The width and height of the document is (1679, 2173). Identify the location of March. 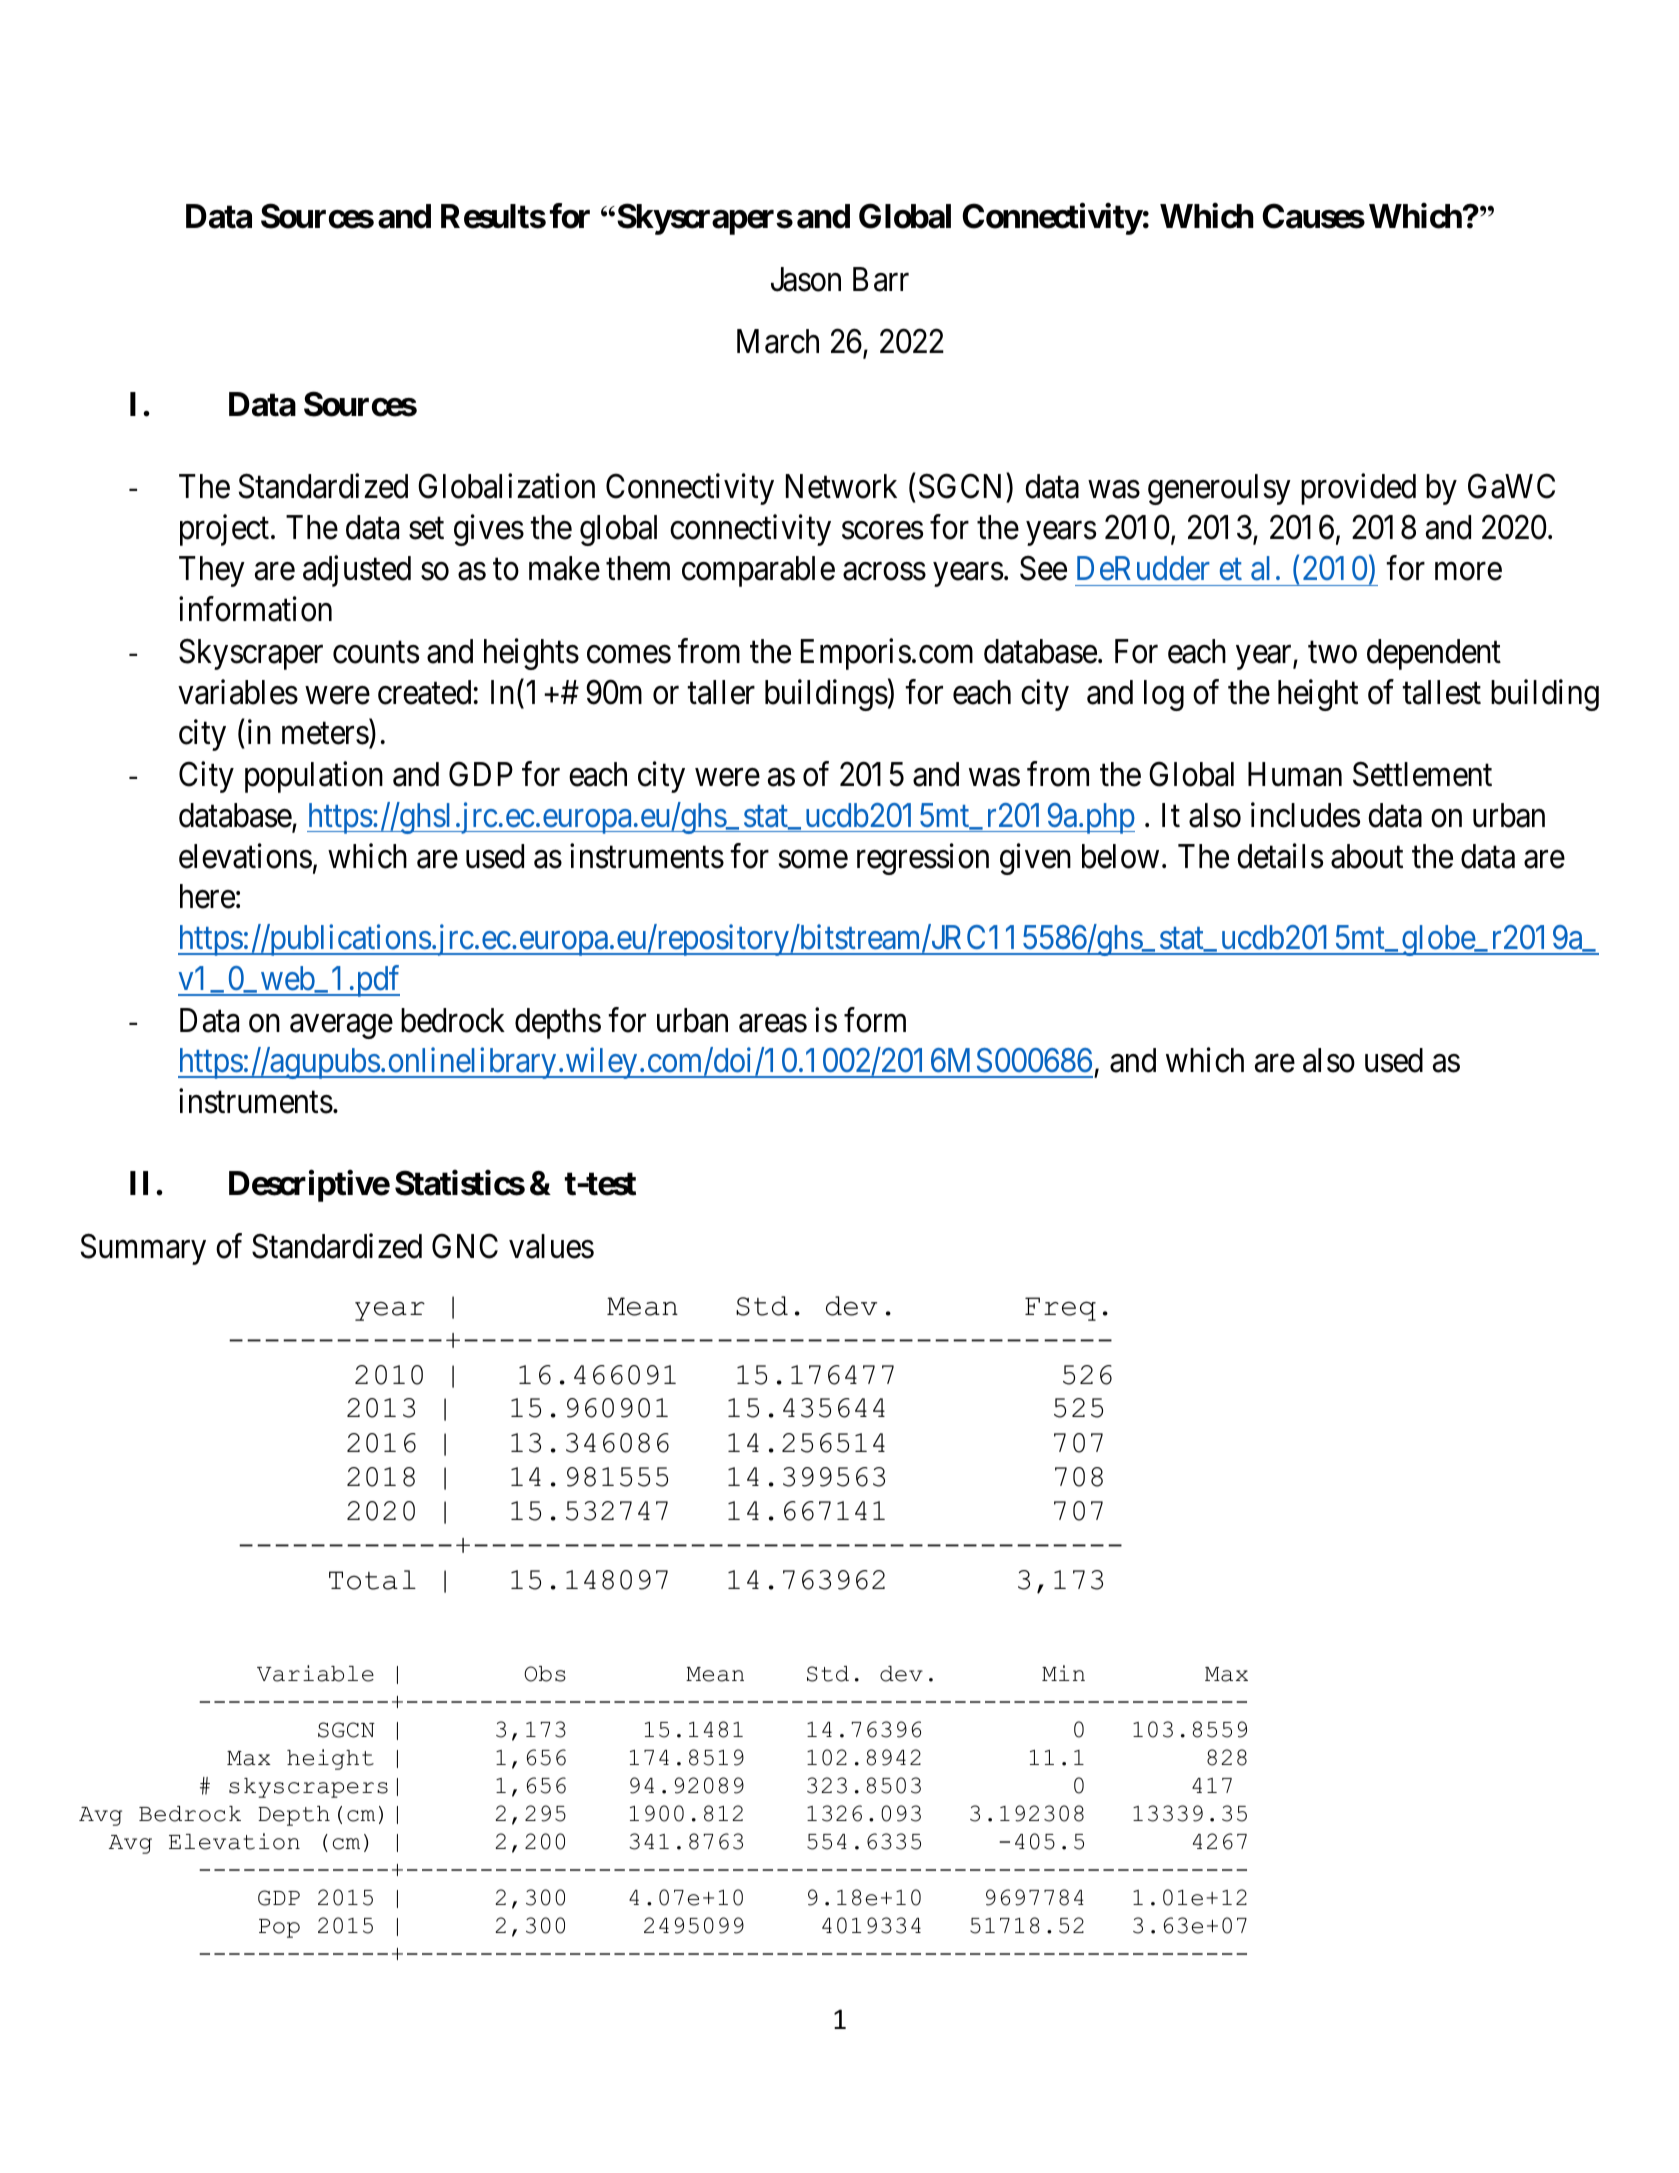
(778, 341).
